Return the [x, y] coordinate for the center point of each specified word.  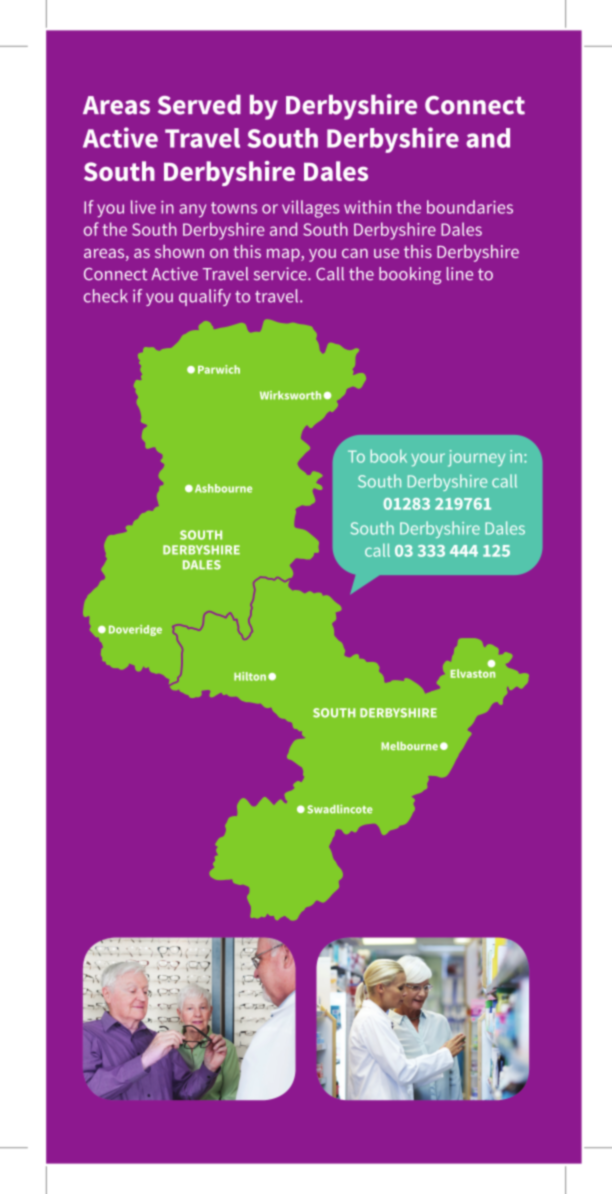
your [428, 460]
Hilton [250, 676]
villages [310, 209]
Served [199, 105]
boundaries [470, 207]
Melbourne [409, 746]
